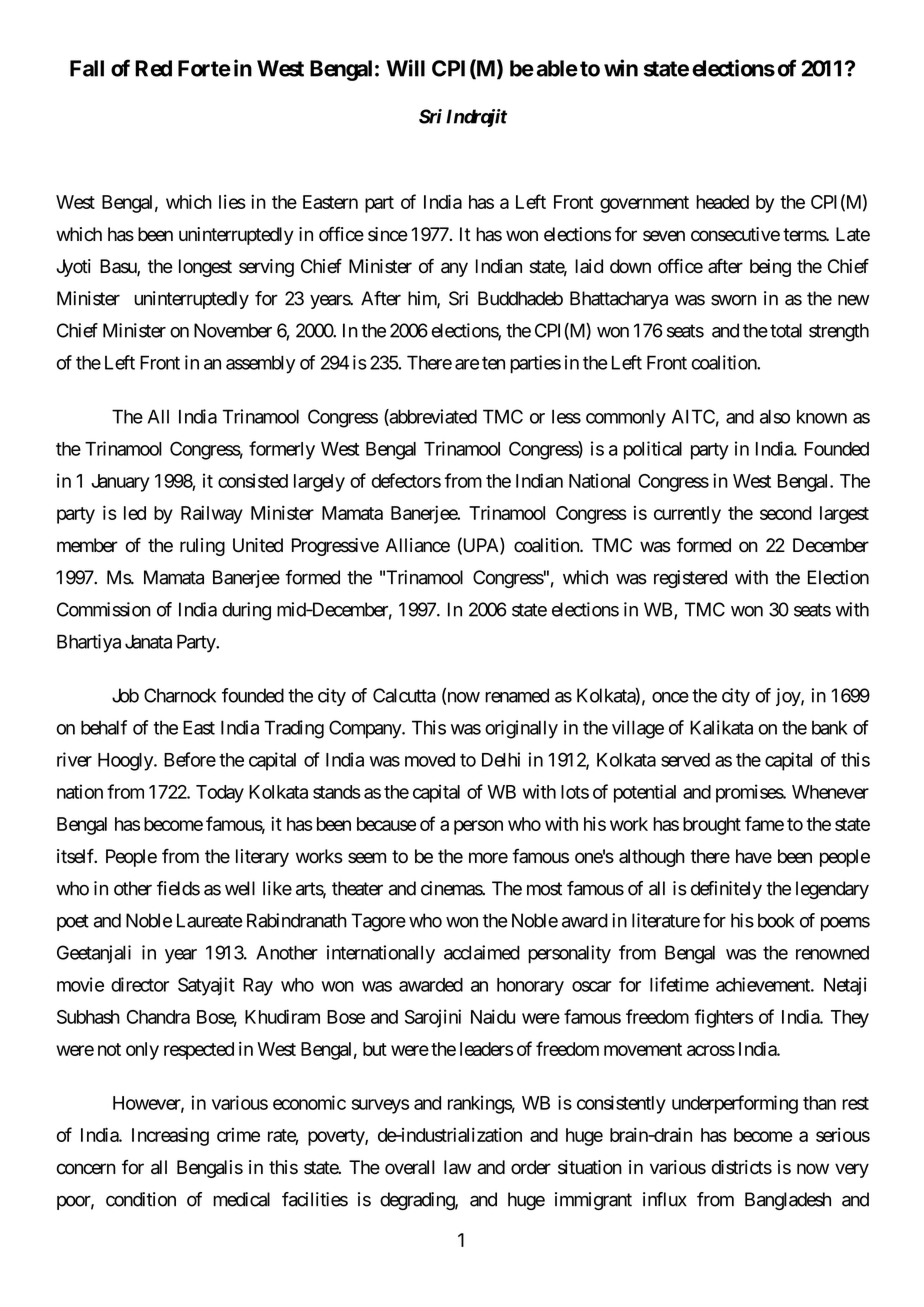  I want to click on acclaimed, so click(482, 952).
